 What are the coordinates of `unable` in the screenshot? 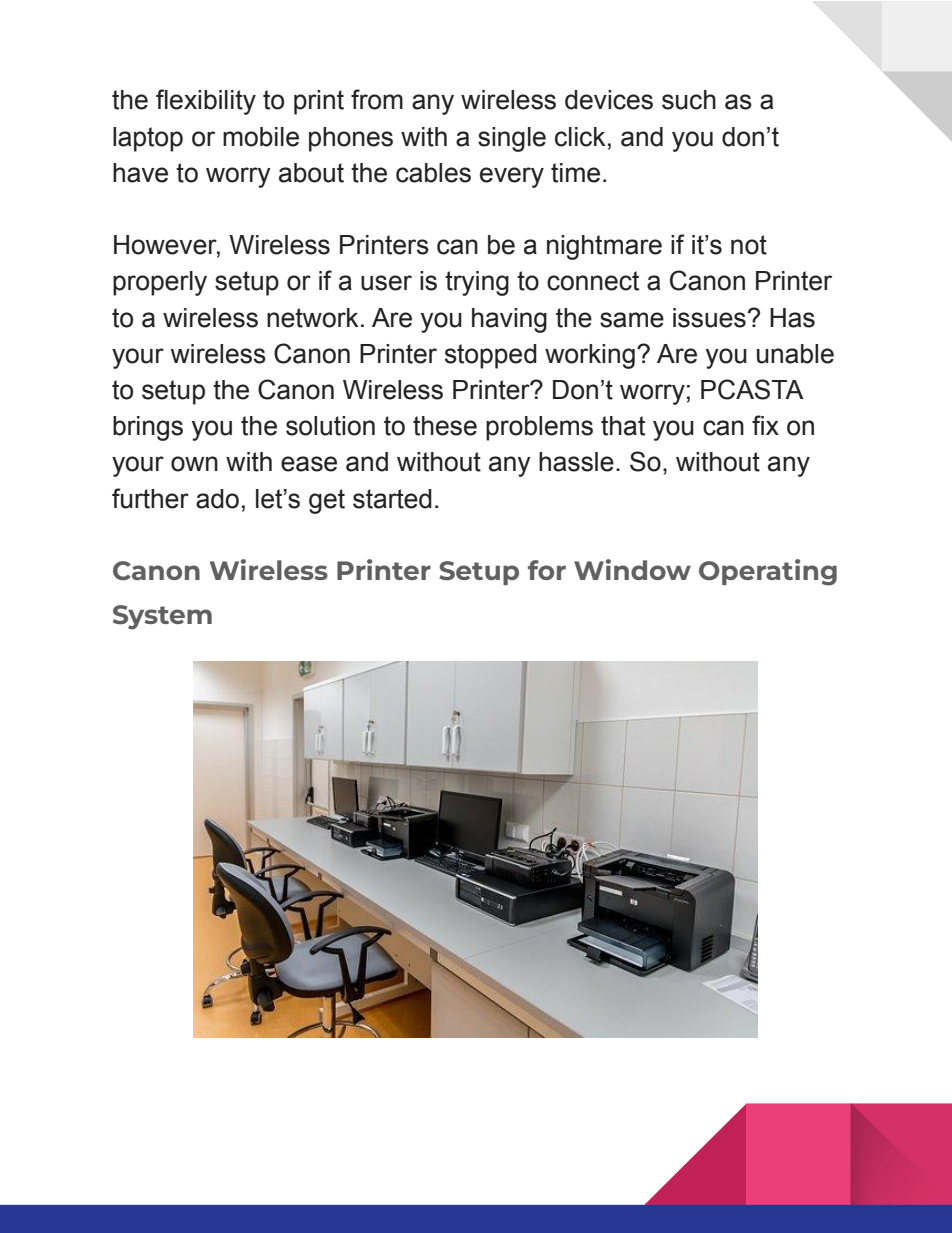 It's located at (795, 354).
